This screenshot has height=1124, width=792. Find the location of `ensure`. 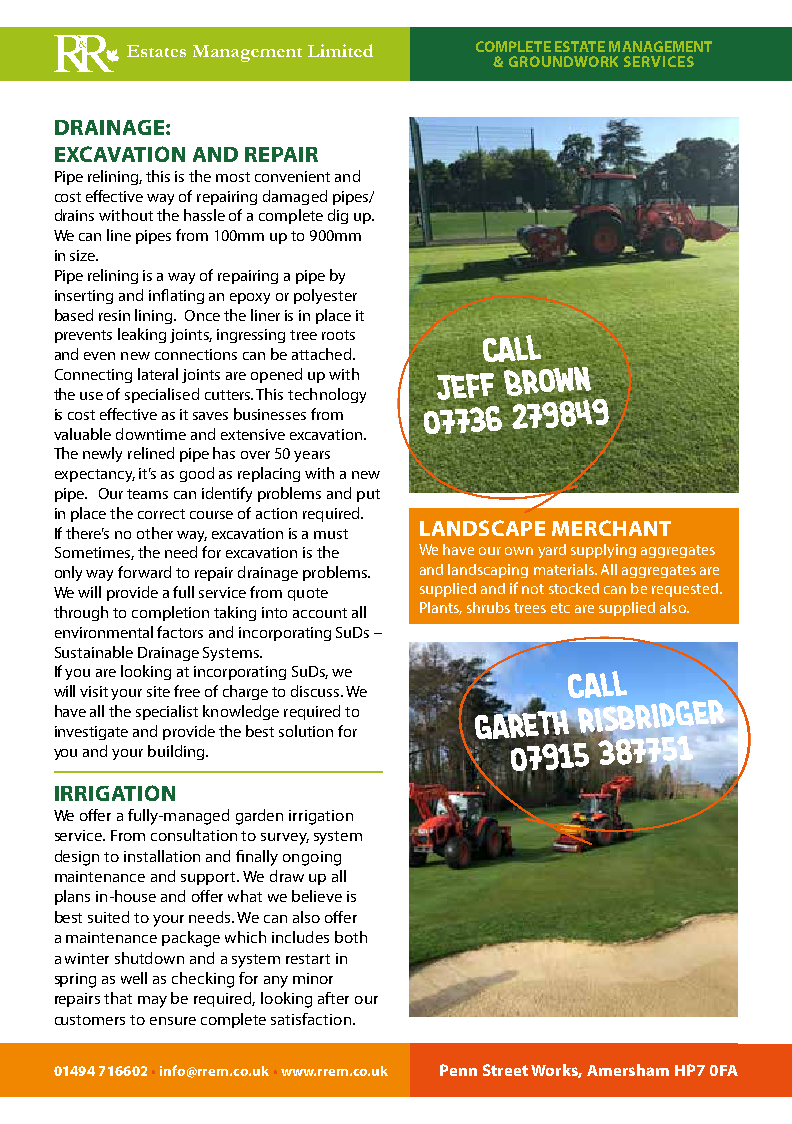

ensure is located at coordinates (173, 1021).
